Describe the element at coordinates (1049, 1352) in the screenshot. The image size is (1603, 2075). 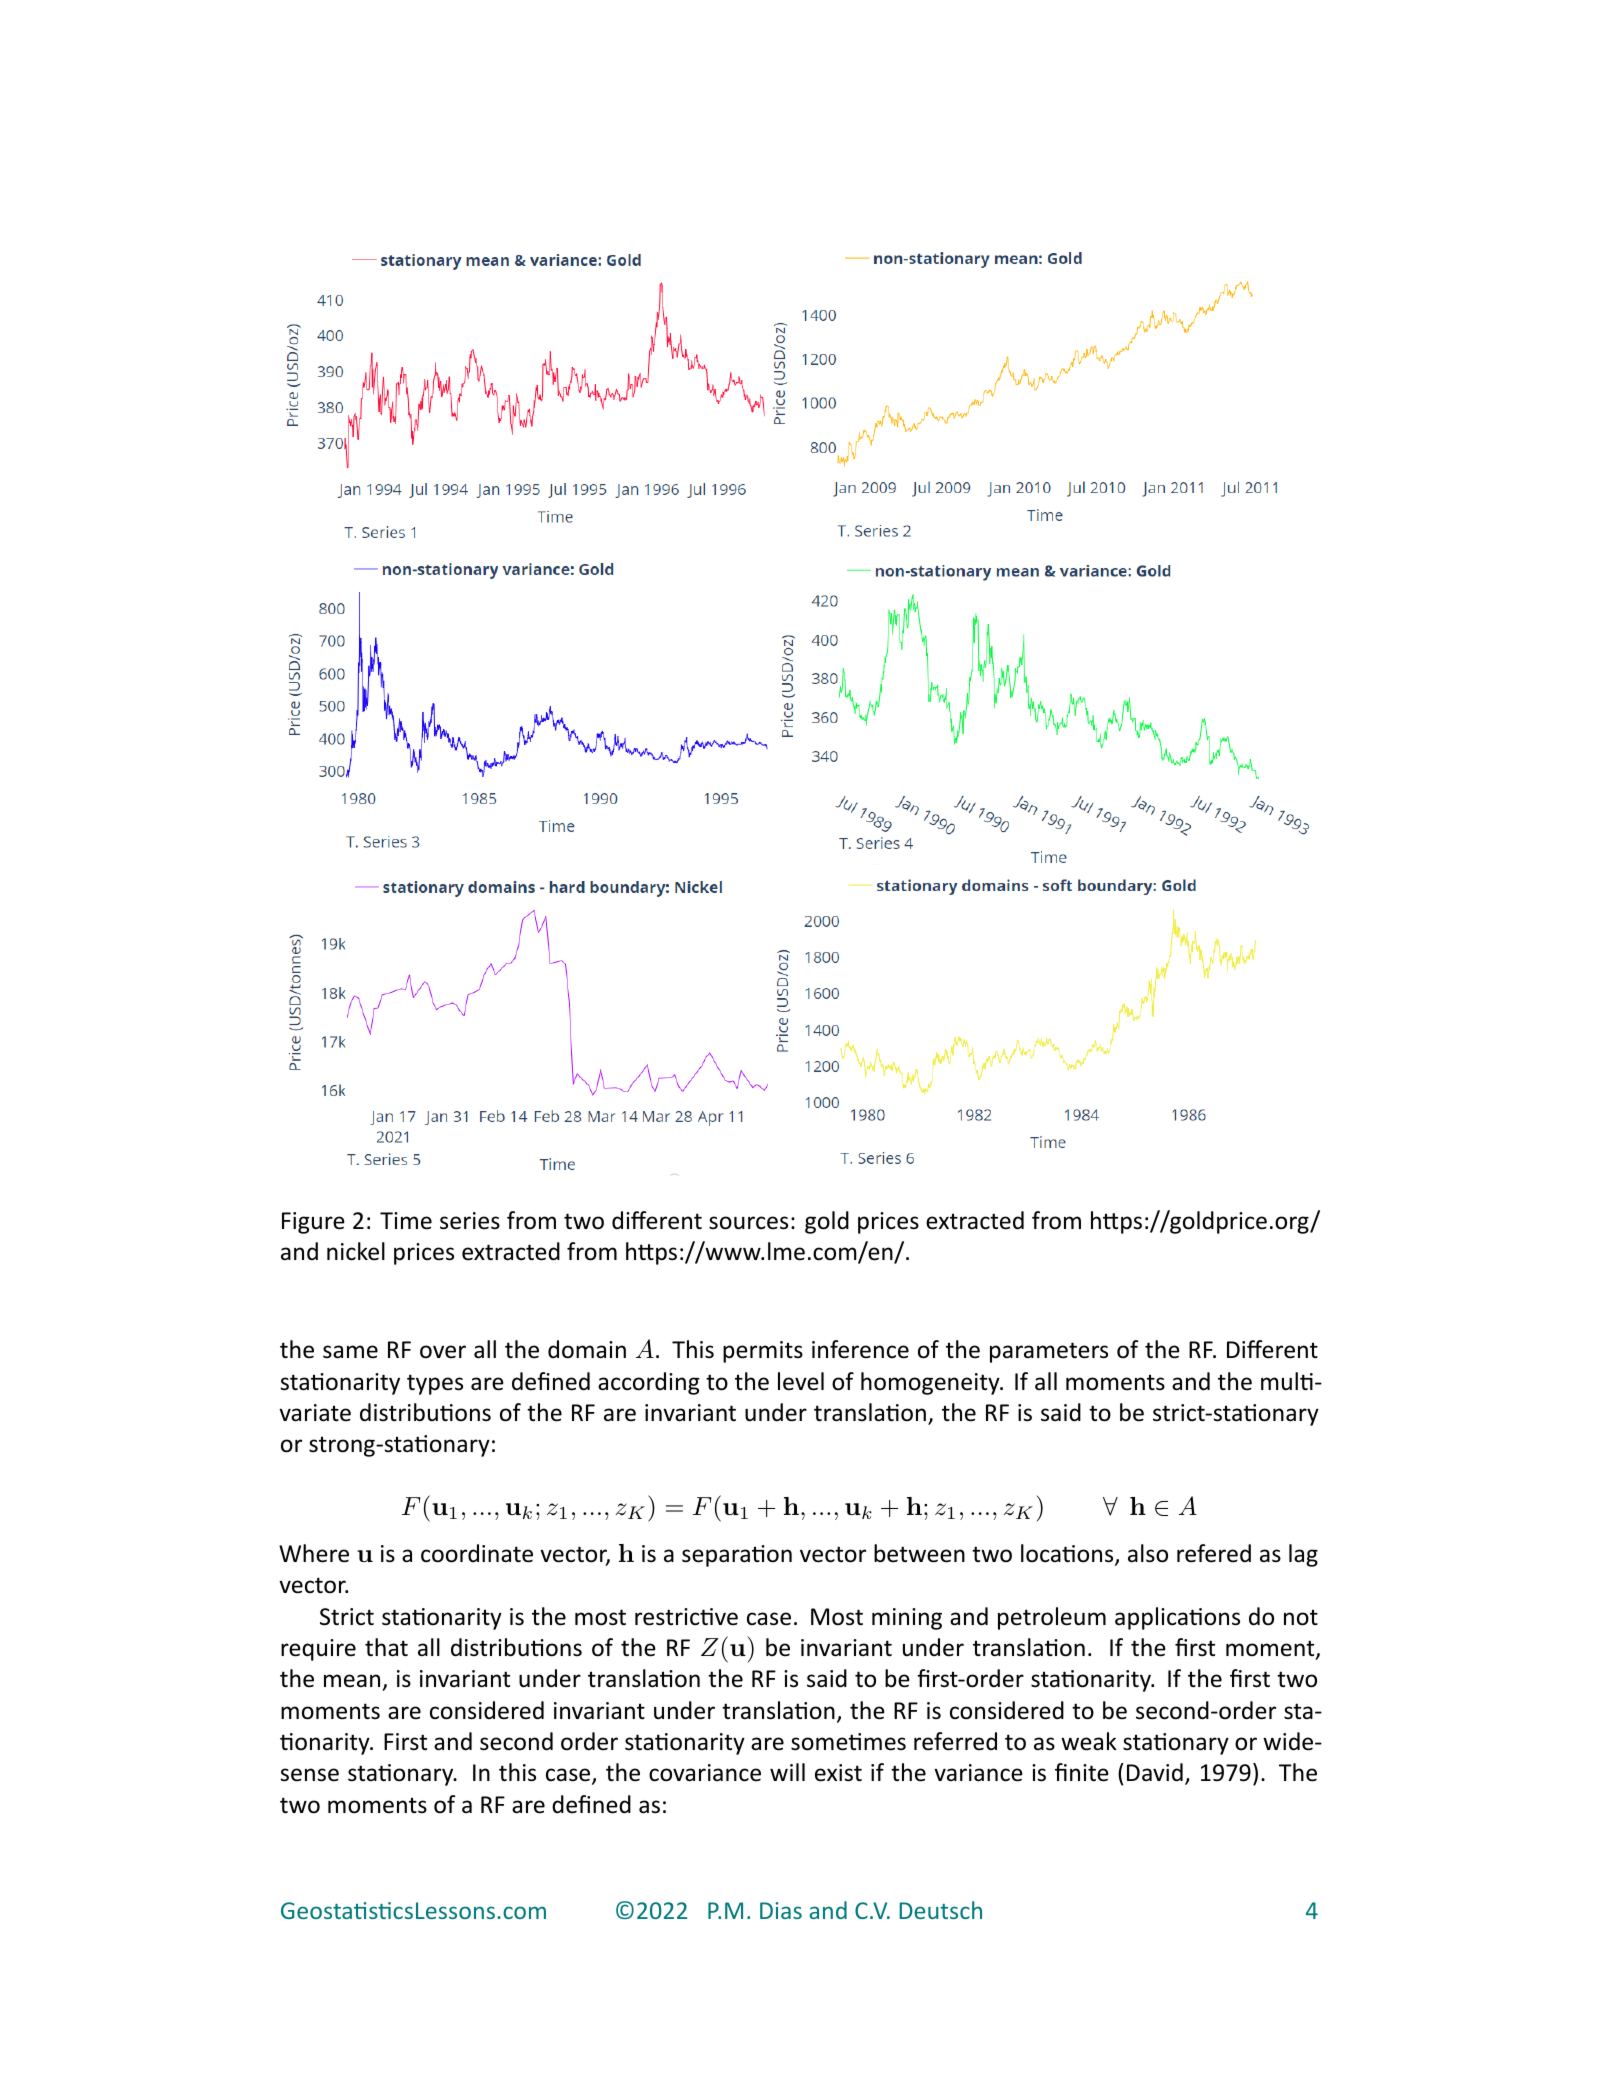
I see `parameters` at that location.
